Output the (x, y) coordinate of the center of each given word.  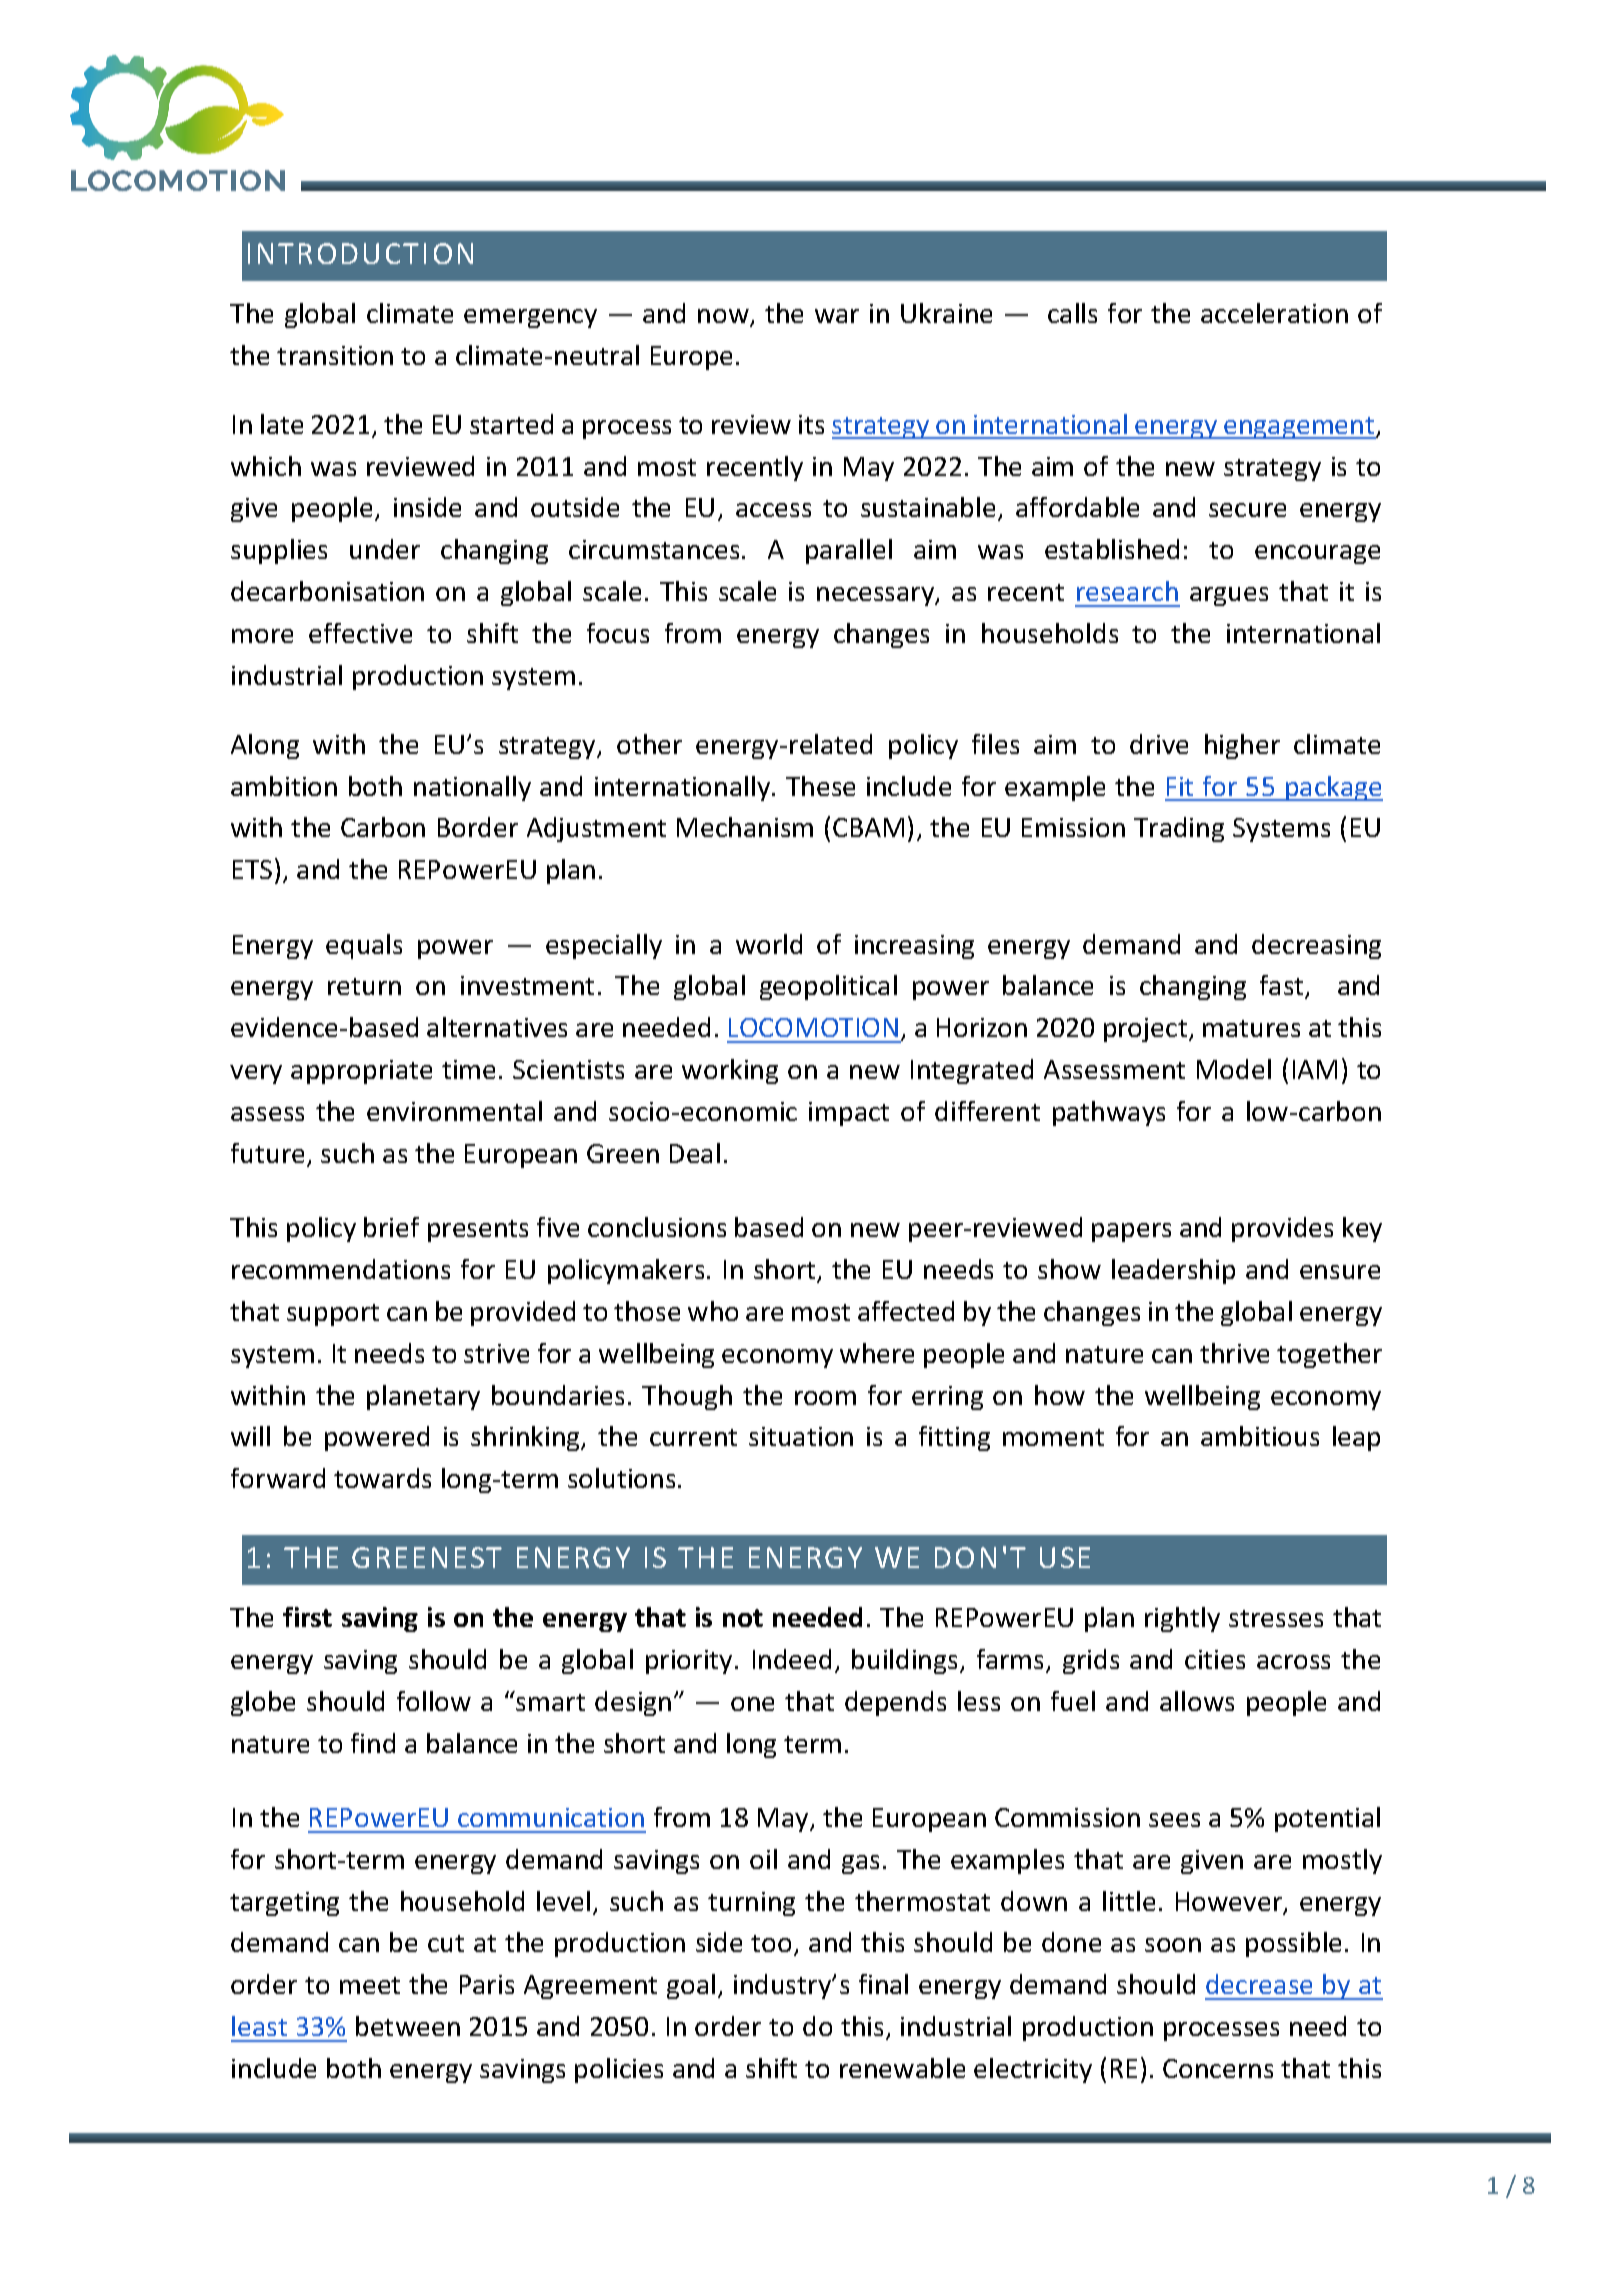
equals (364, 946)
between (408, 2026)
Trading (1179, 829)
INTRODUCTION (360, 253)
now (724, 317)
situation (801, 1436)
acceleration (1274, 313)
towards (382, 1478)
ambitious (1260, 1436)
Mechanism (745, 827)
